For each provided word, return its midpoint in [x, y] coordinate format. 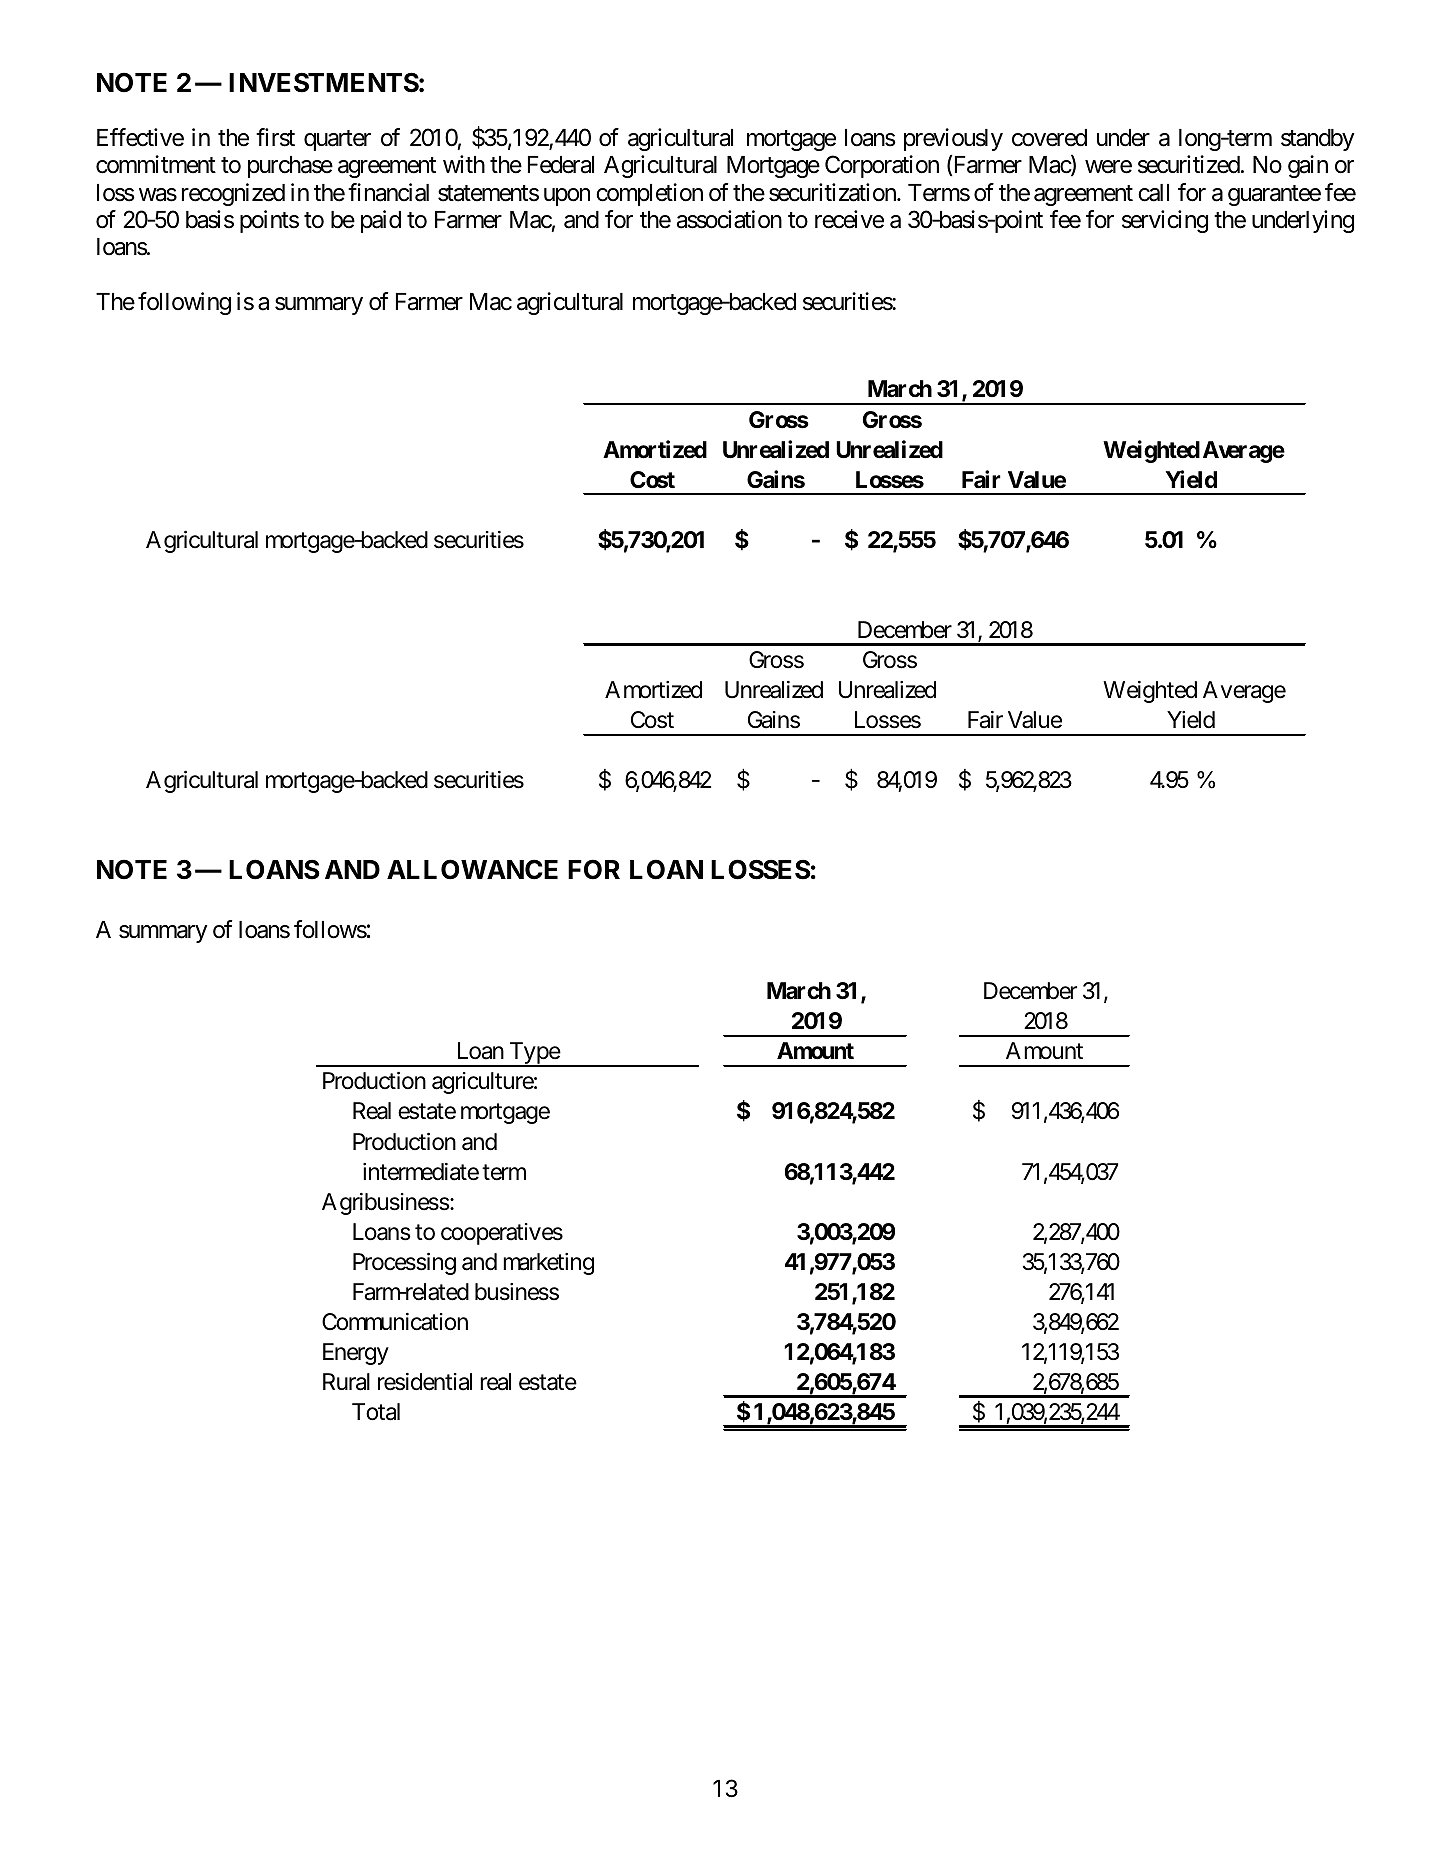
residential [425, 1382]
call [1153, 193]
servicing [1165, 221]
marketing [548, 1264]
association [729, 219]
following [184, 303]
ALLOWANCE [472, 869]
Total [376, 1412]
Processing [404, 1264]
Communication [395, 1322]
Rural [346, 1382]
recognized [233, 194]
